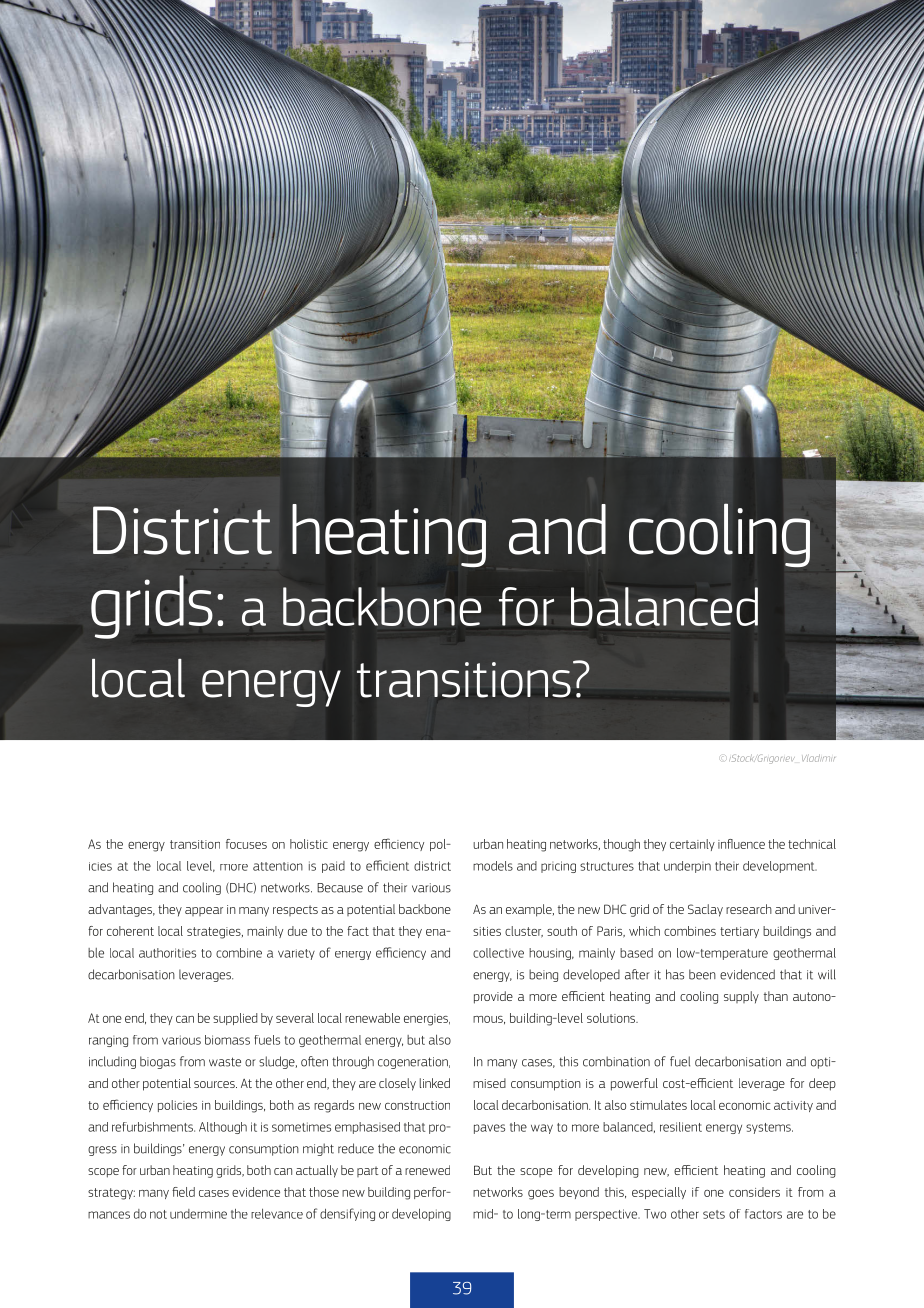  Describe the element at coordinates (780, 867) in the screenshot. I see `development` at that location.
